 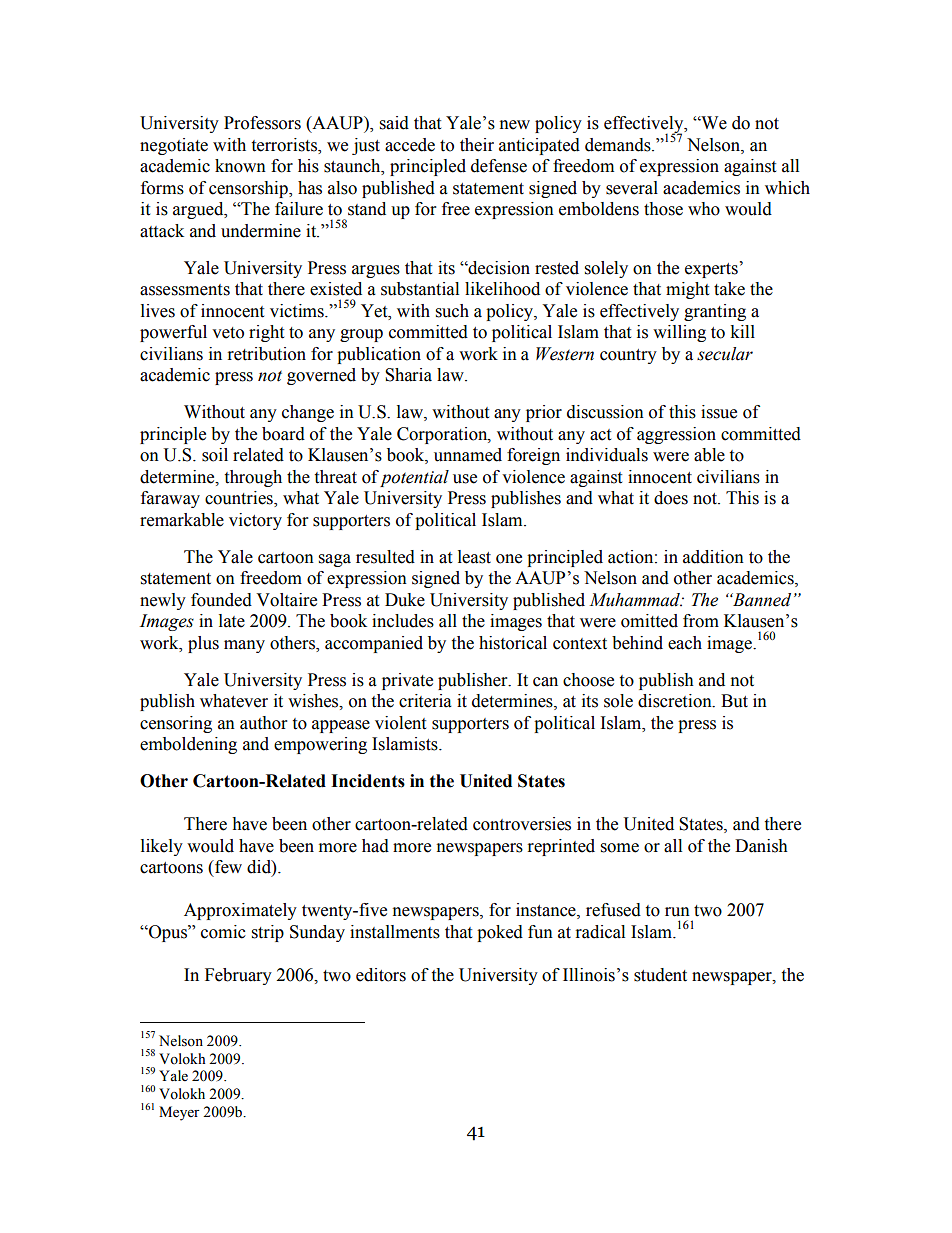 I want to click on run, so click(x=677, y=912).
